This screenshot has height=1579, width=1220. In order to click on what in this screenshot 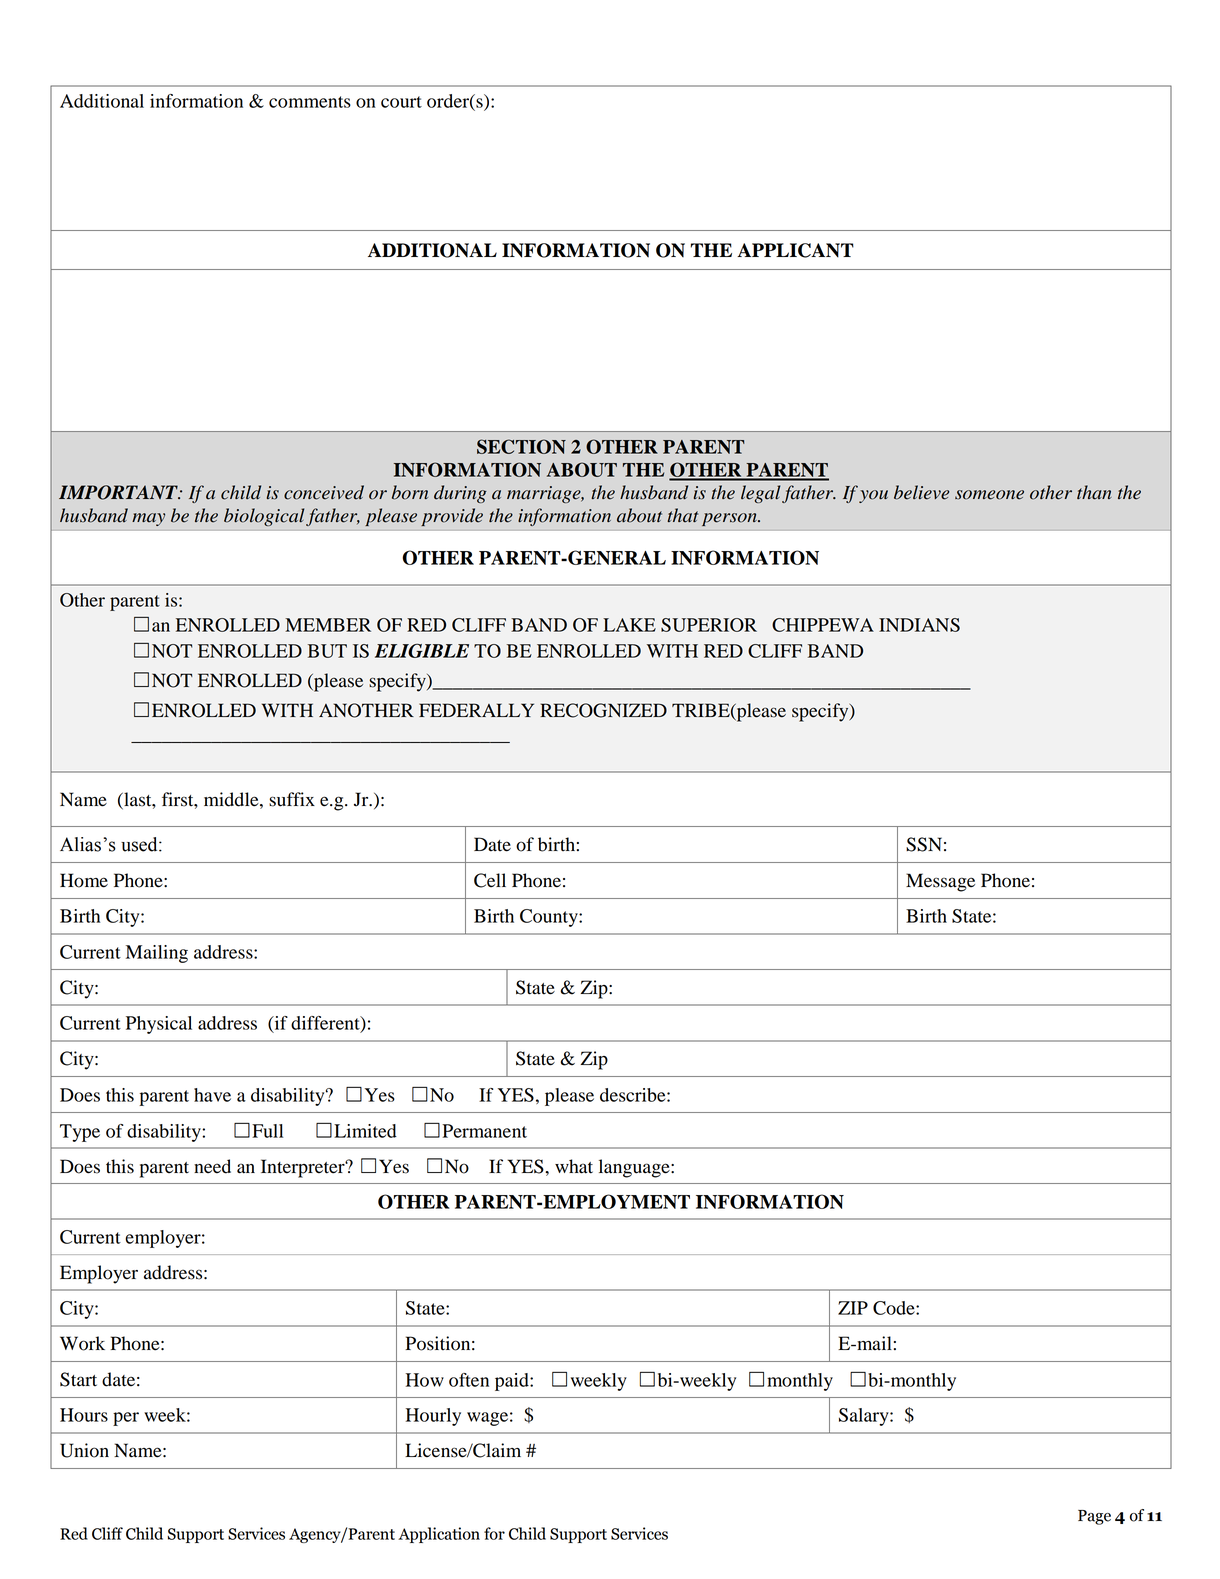, I will do `click(574, 1166)`.
